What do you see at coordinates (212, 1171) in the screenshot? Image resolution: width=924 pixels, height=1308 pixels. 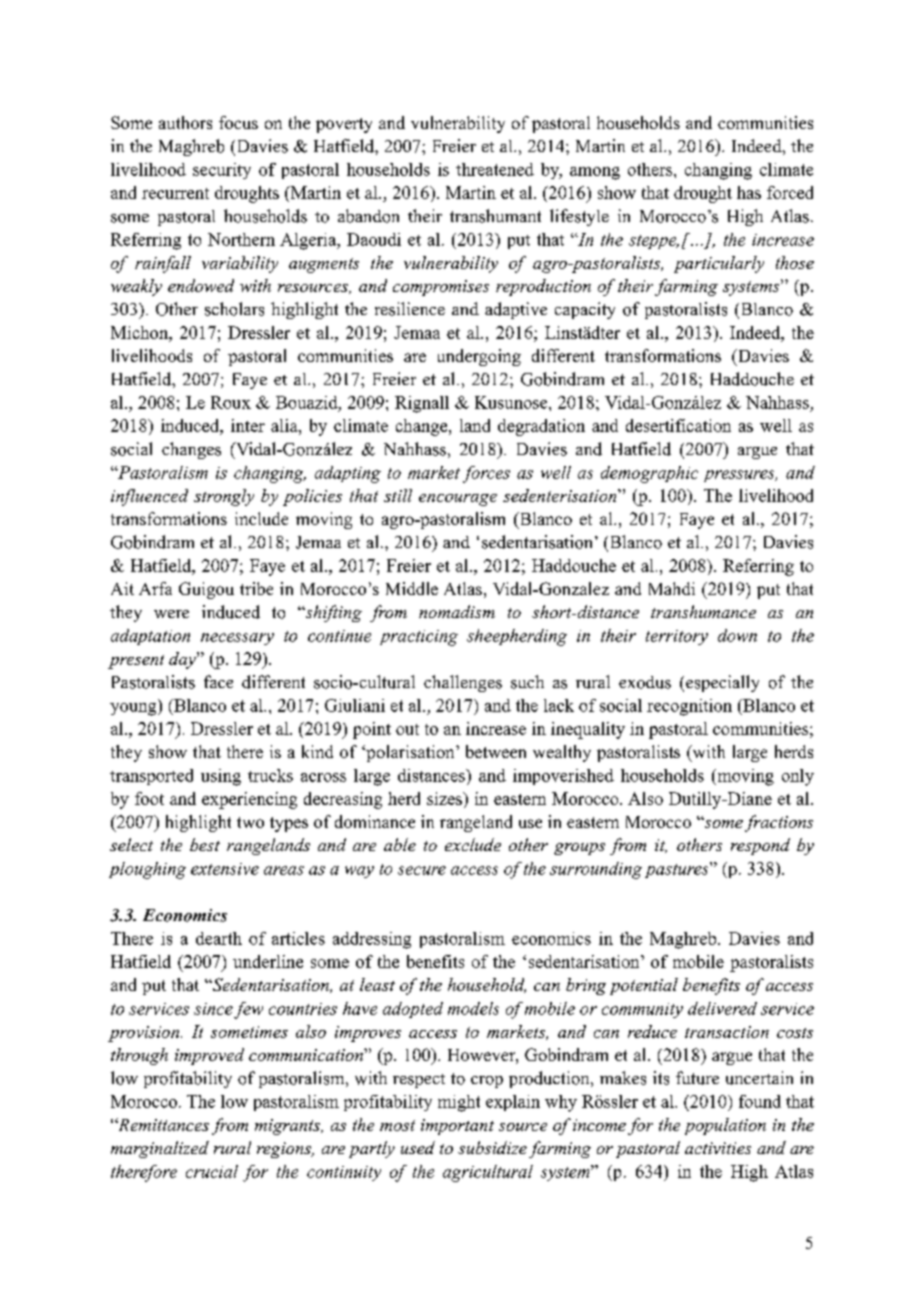 I see `crucial` at bounding box center [212, 1171].
